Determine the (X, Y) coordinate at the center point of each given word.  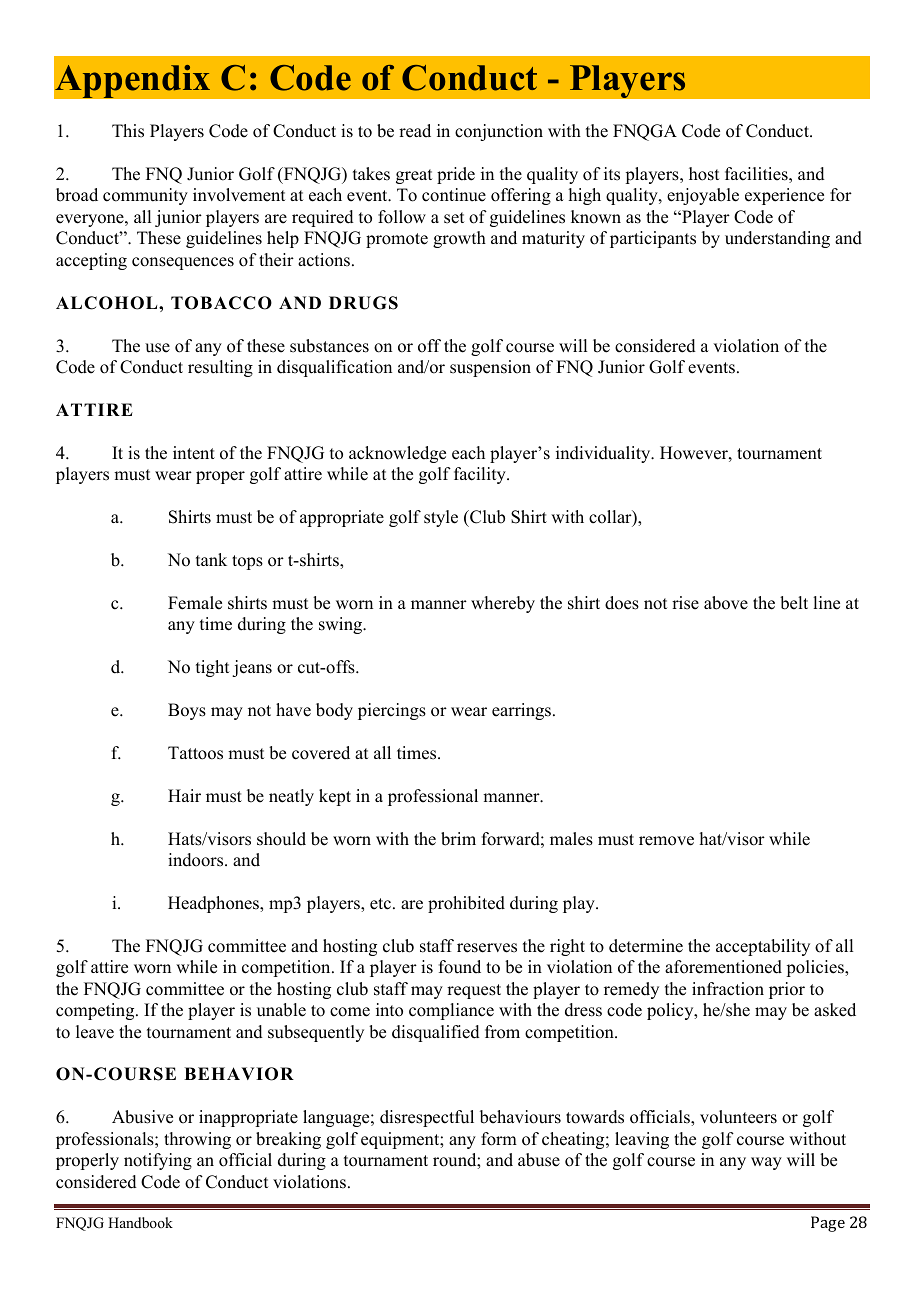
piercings (392, 711)
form (499, 1139)
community (145, 196)
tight (212, 668)
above (726, 603)
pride (456, 175)
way (766, 1163)
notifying (158, 1161)
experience (784, 196)
